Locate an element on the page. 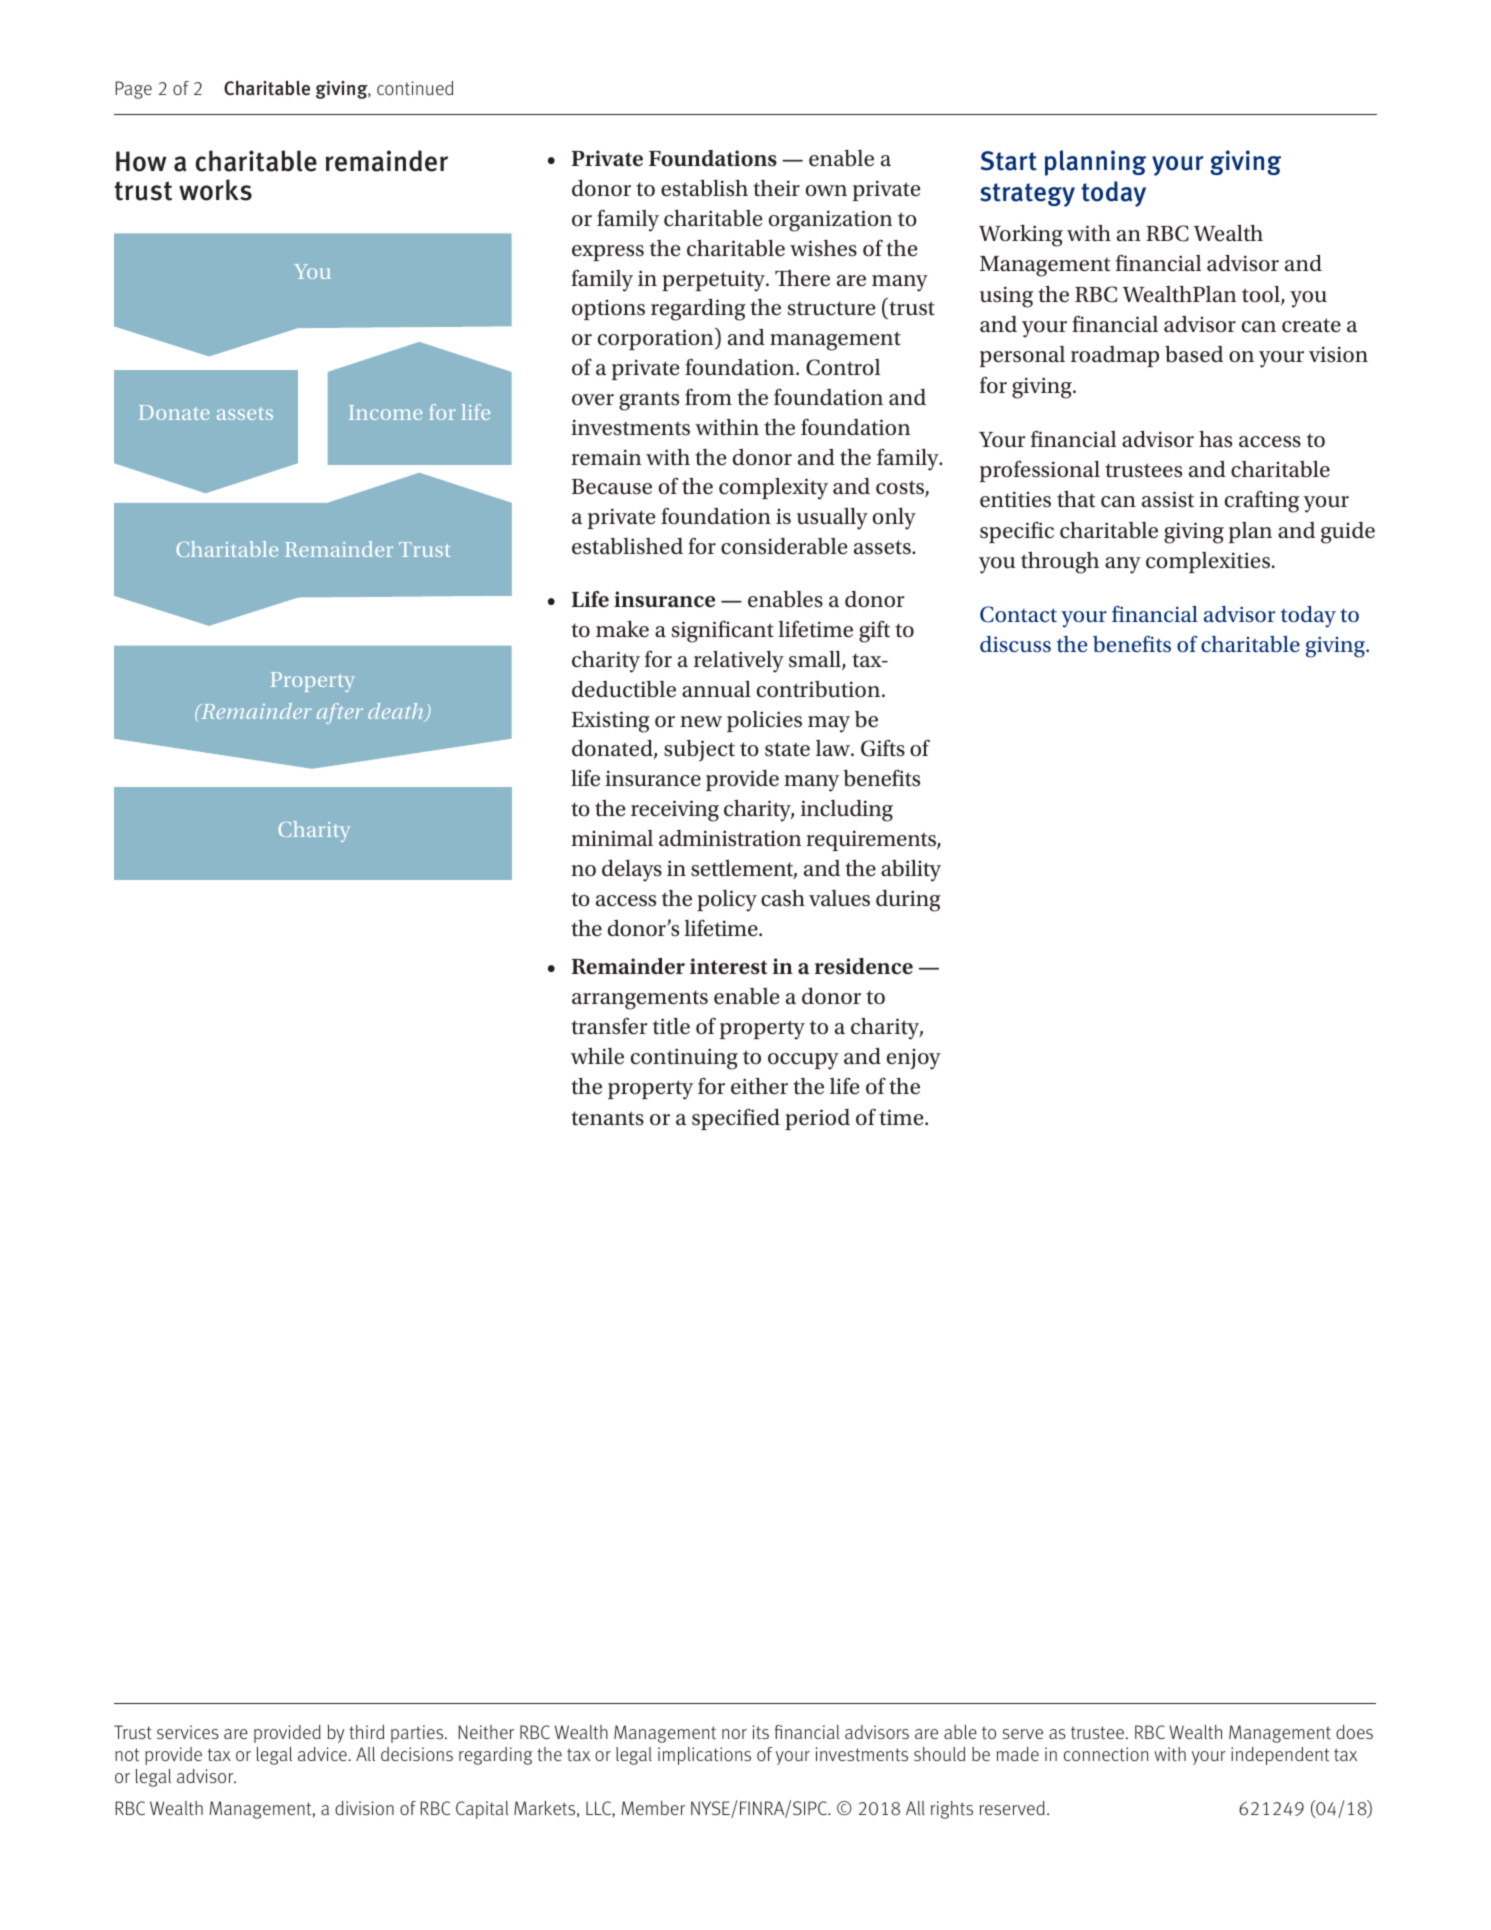 The height and width of the document is (1930, 1491). relatively is located at coordinates (739, 661).
